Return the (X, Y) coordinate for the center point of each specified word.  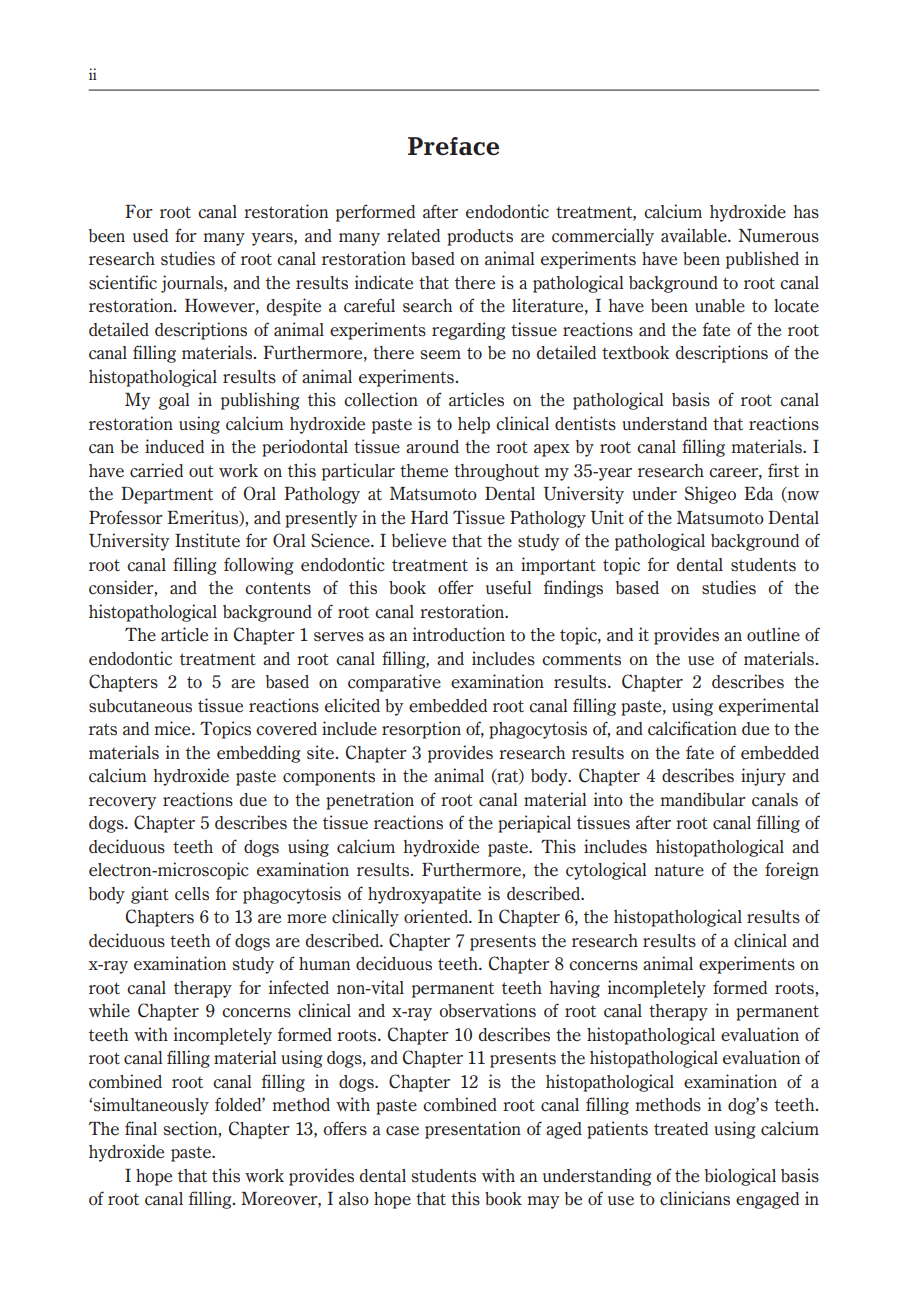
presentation (473, 1130)
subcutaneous (140, 706)
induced (174, 446)
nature (679, 870)
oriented (437, 916)
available (695, 235)
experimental (769, 707)
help (474, 425)
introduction (459, 634)
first (783, 470)
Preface (453, 146)
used (150, 236)
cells (192, 894)
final (141, 1128)
